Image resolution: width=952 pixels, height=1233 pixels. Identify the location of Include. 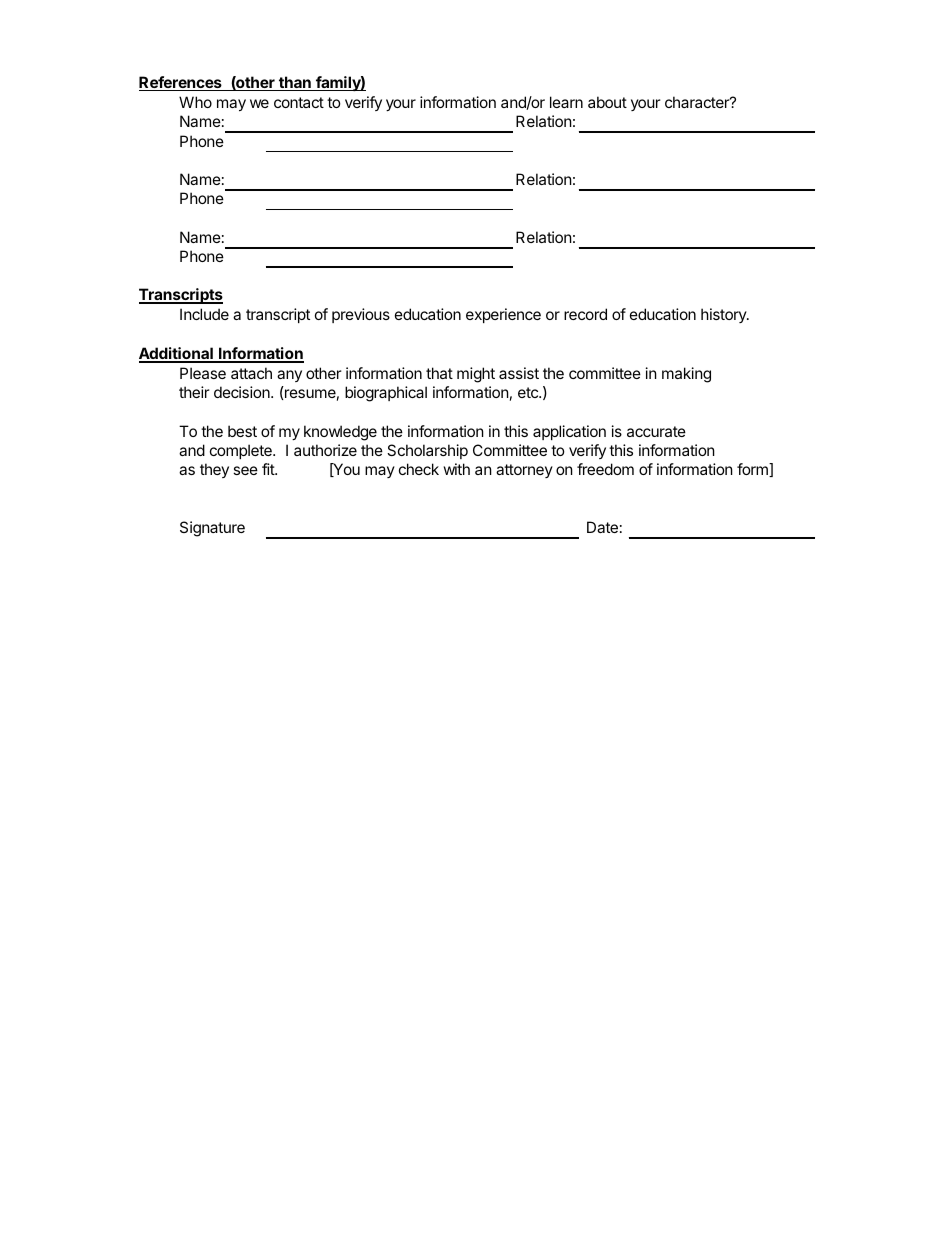
(204, 314).
